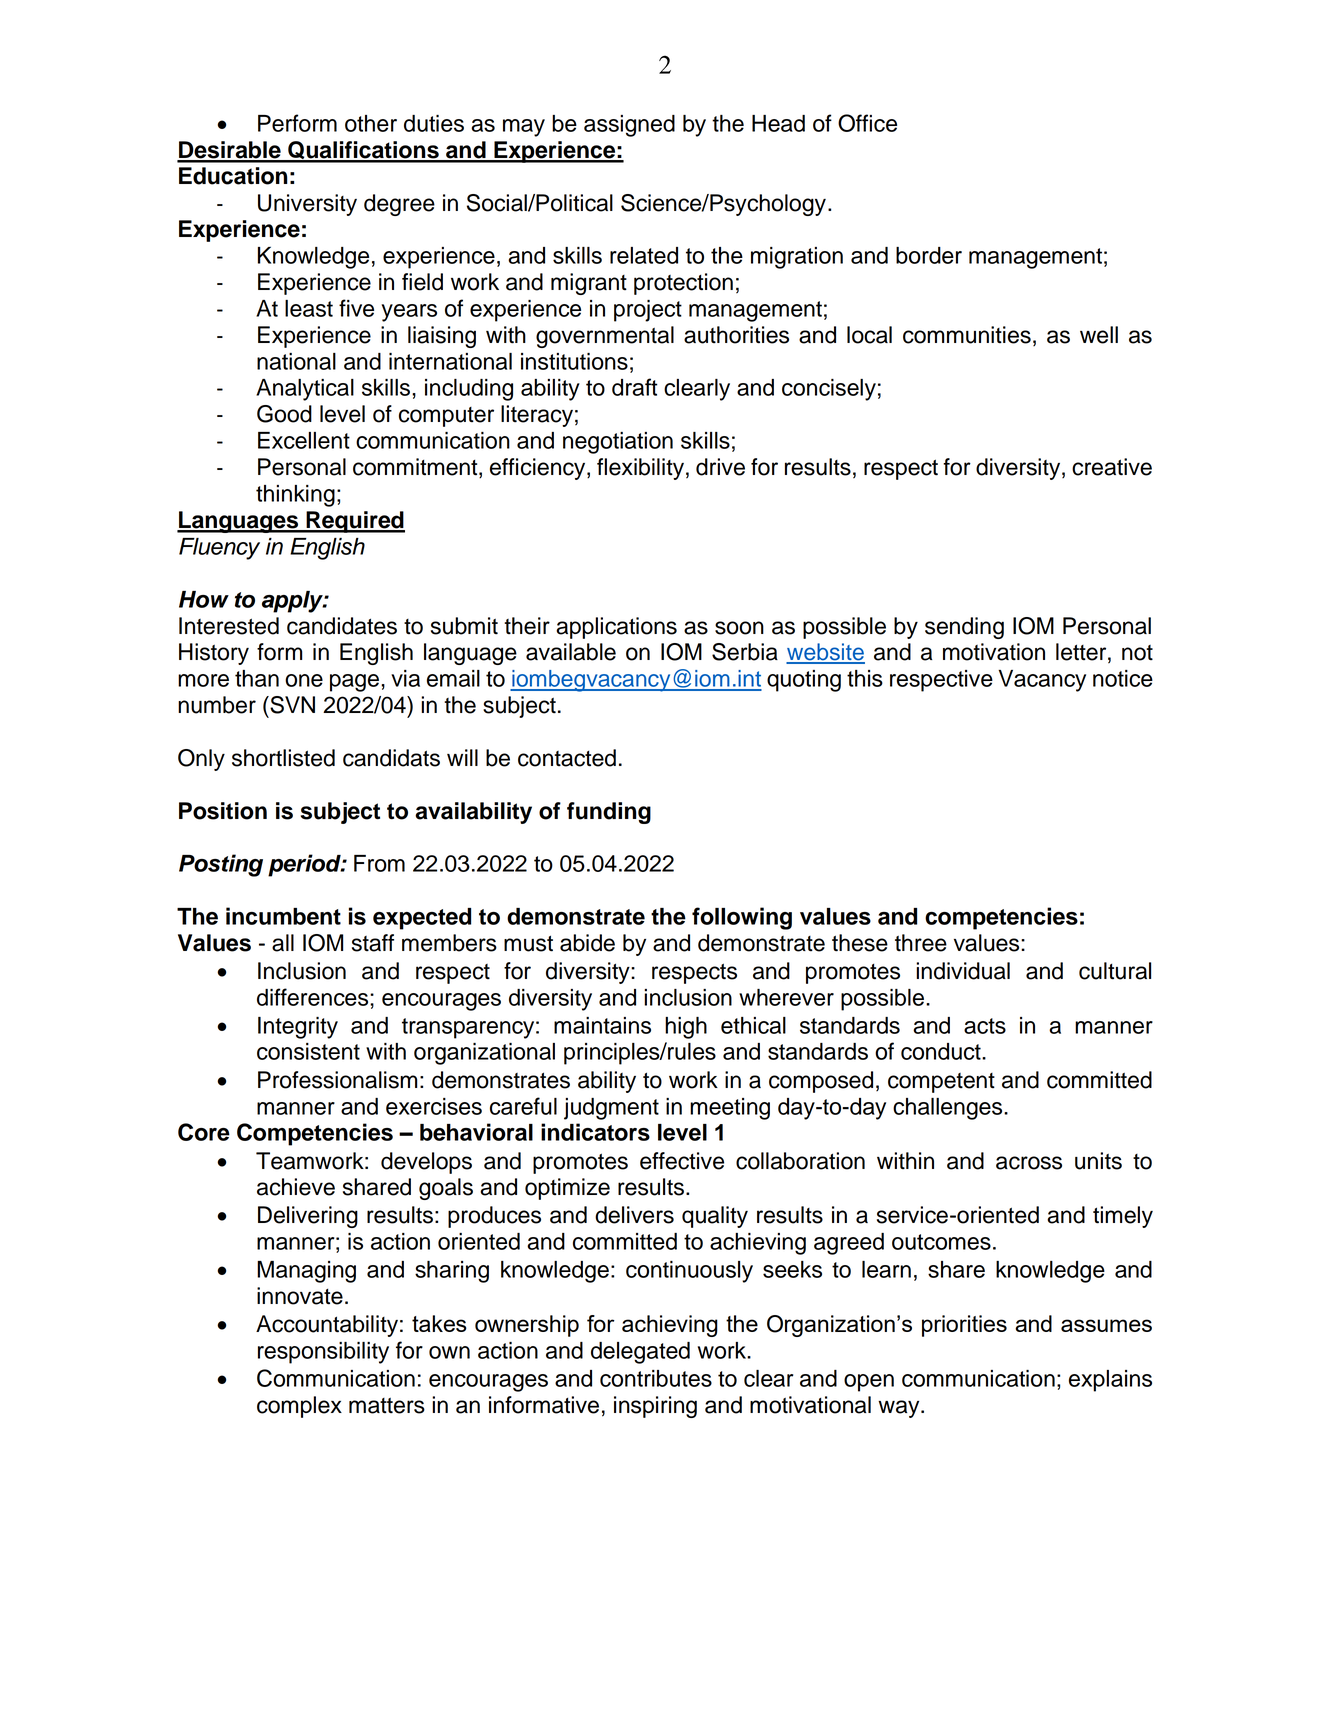 The image size is (1340, 1734). I want to click on Office, so click(867, 123).
